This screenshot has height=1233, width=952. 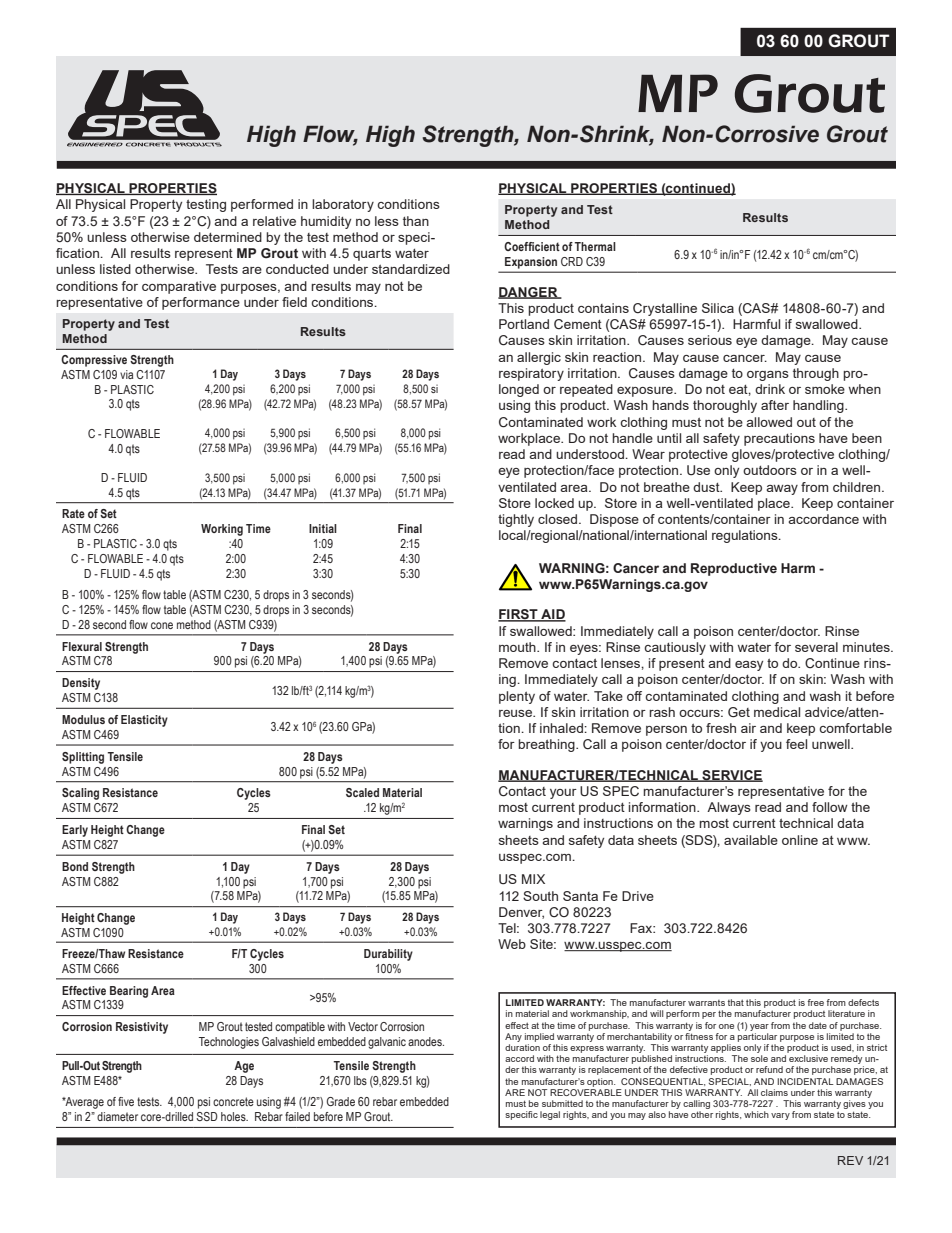 What do you see at coordinates (228, 237) in the screenshot?
I see `determined` at bounding box center [228, 237].
